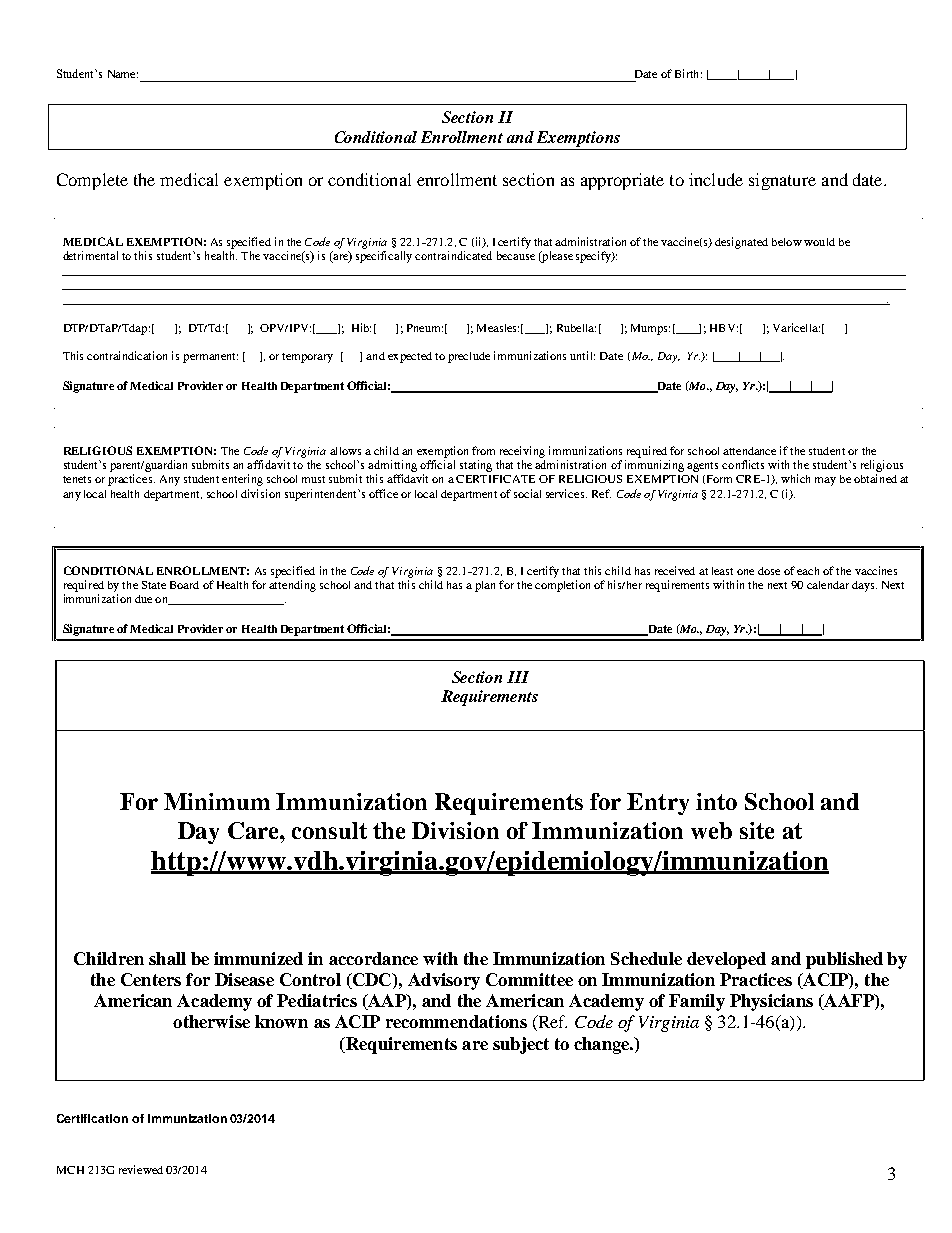 This screenshot has height=1233, width=952. Describe the element at coordinates (787, 242) in the screenshot. I see `below` at that location.
